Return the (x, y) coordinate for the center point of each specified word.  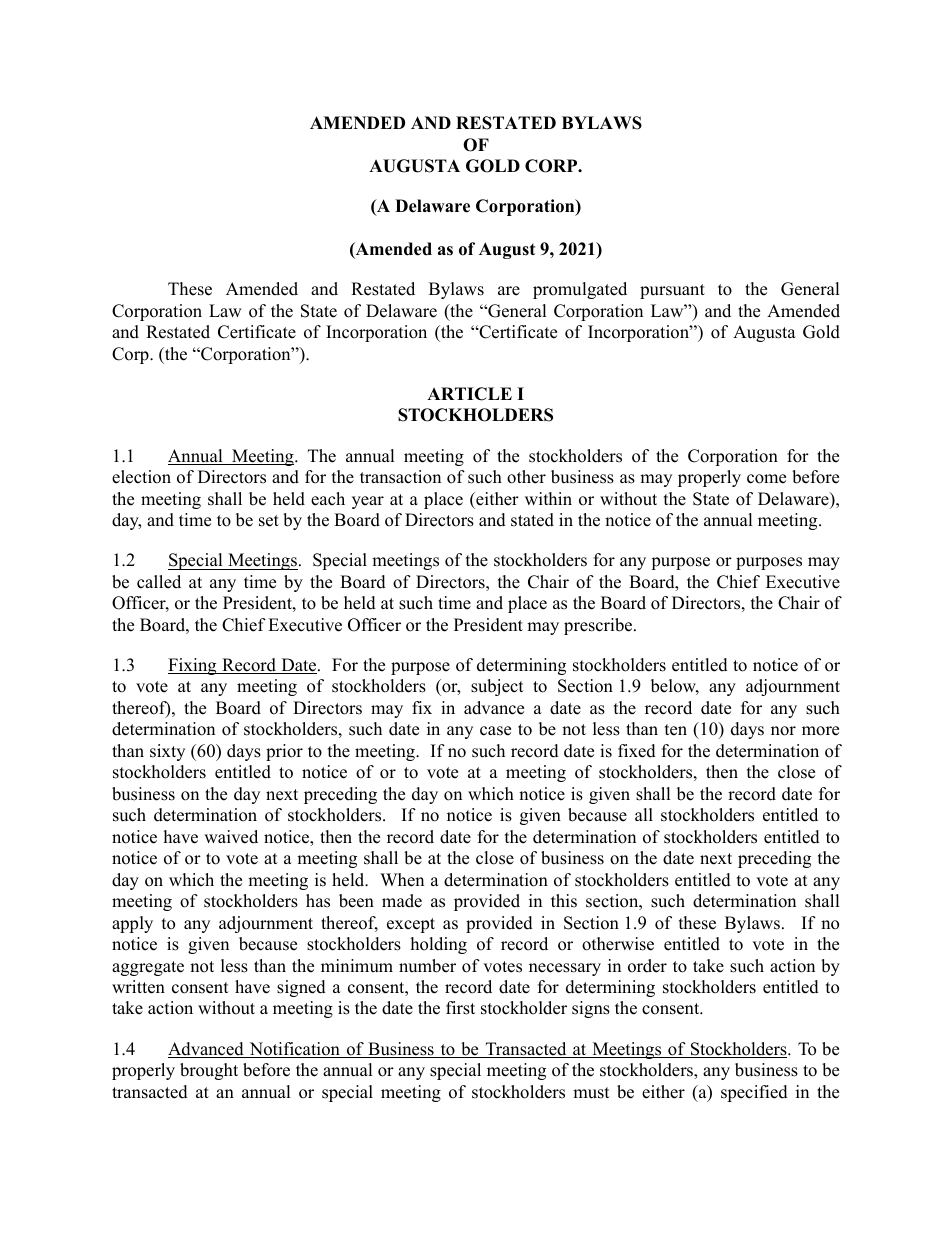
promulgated (580, 290)
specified (754, 1093)
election (141, 477)
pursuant (672, 291)
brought (209, 1071)
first (460, 1008)
